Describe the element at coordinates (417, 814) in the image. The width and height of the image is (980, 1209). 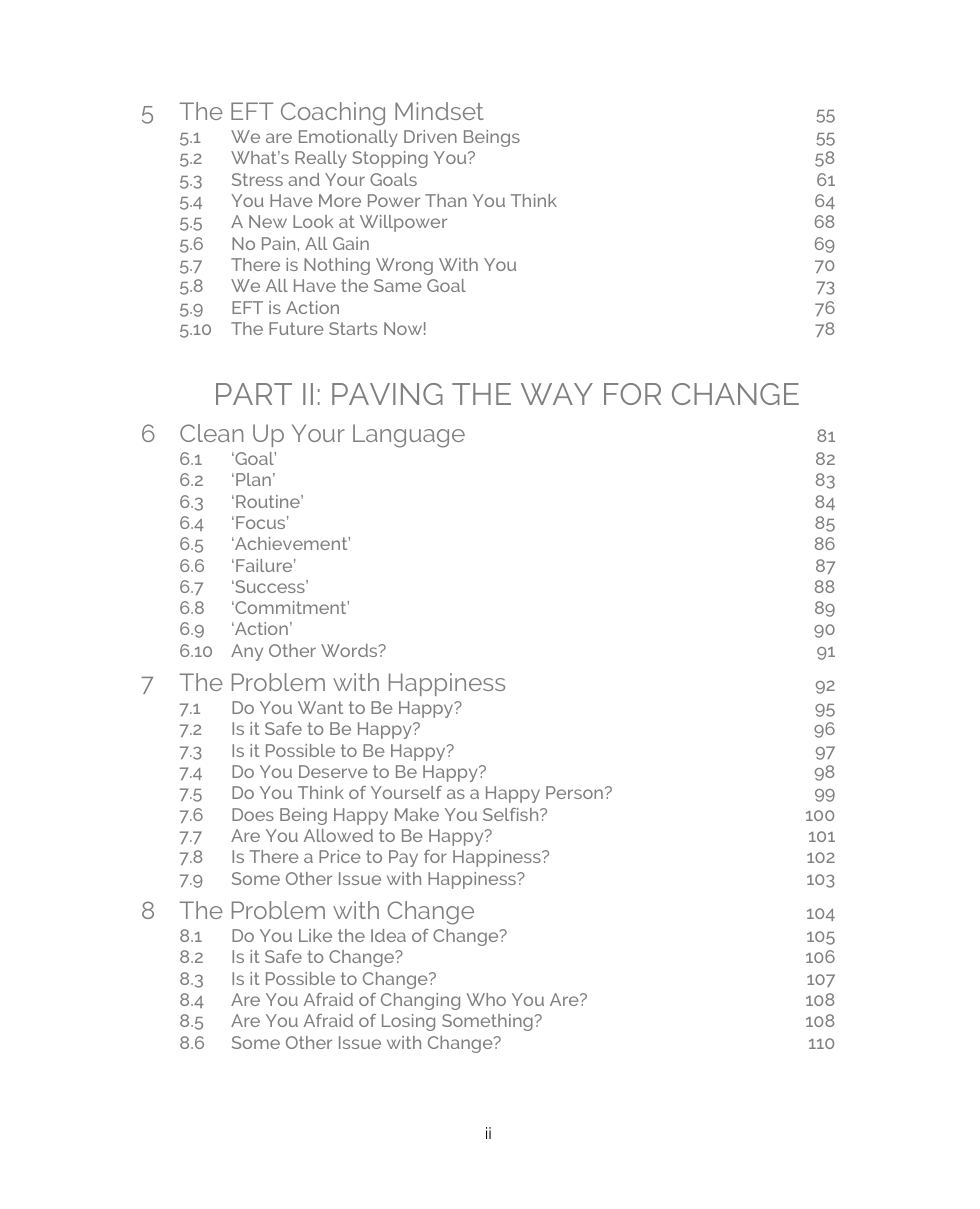
I see `Make` at that location.
